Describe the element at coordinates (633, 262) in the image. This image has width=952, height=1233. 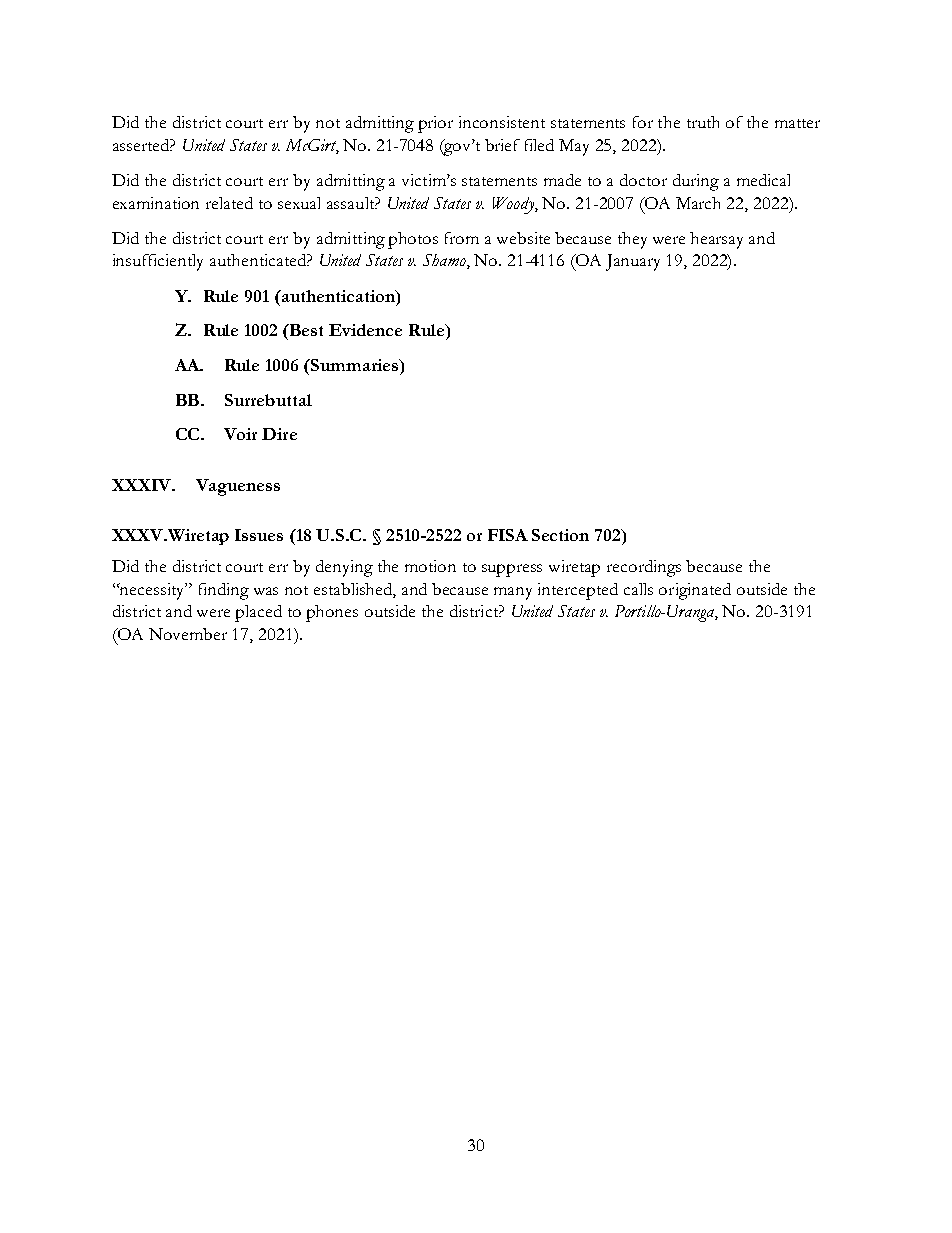
I see `January` at that location.
